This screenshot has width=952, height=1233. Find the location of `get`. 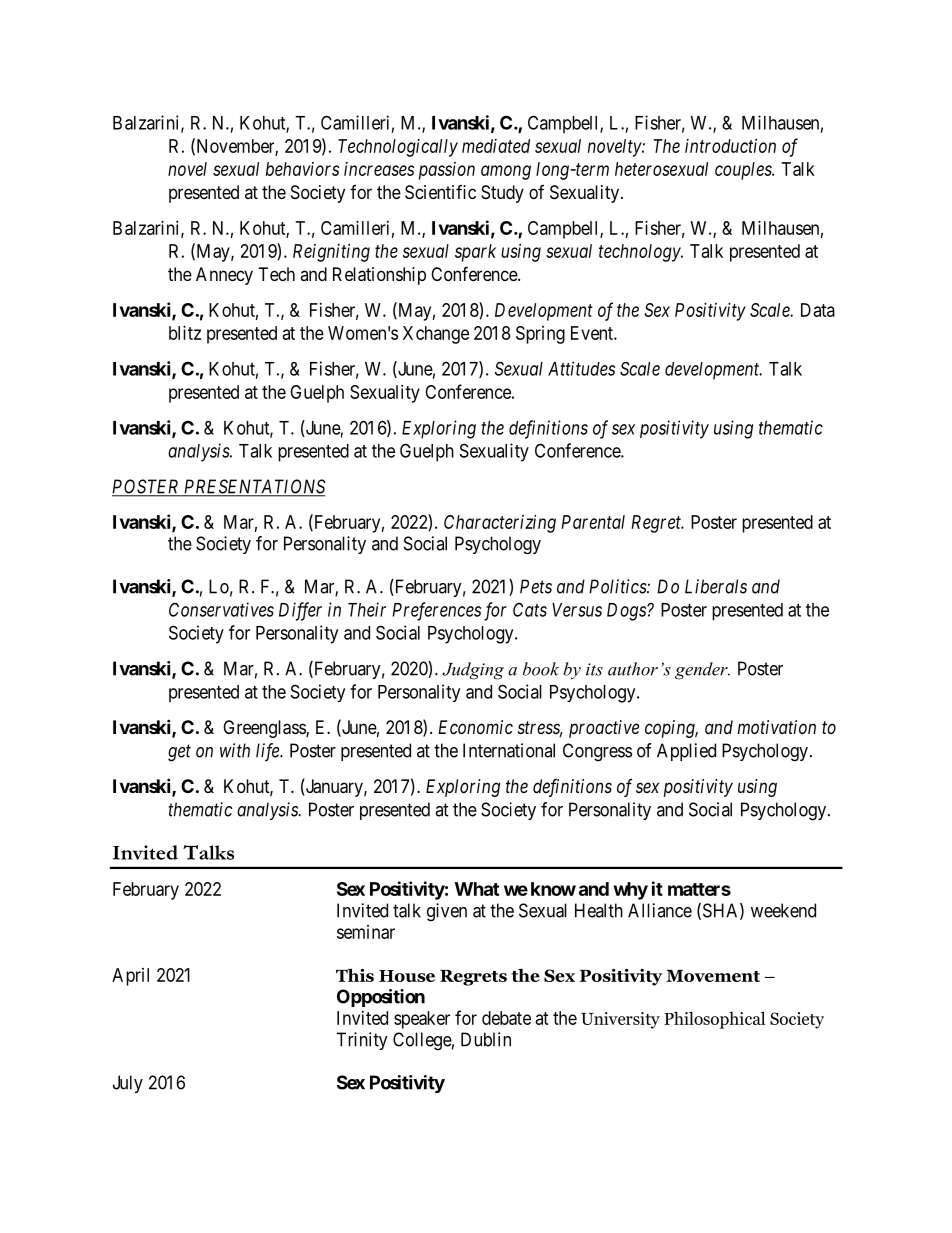

get is located at coordinates (179, 753).
